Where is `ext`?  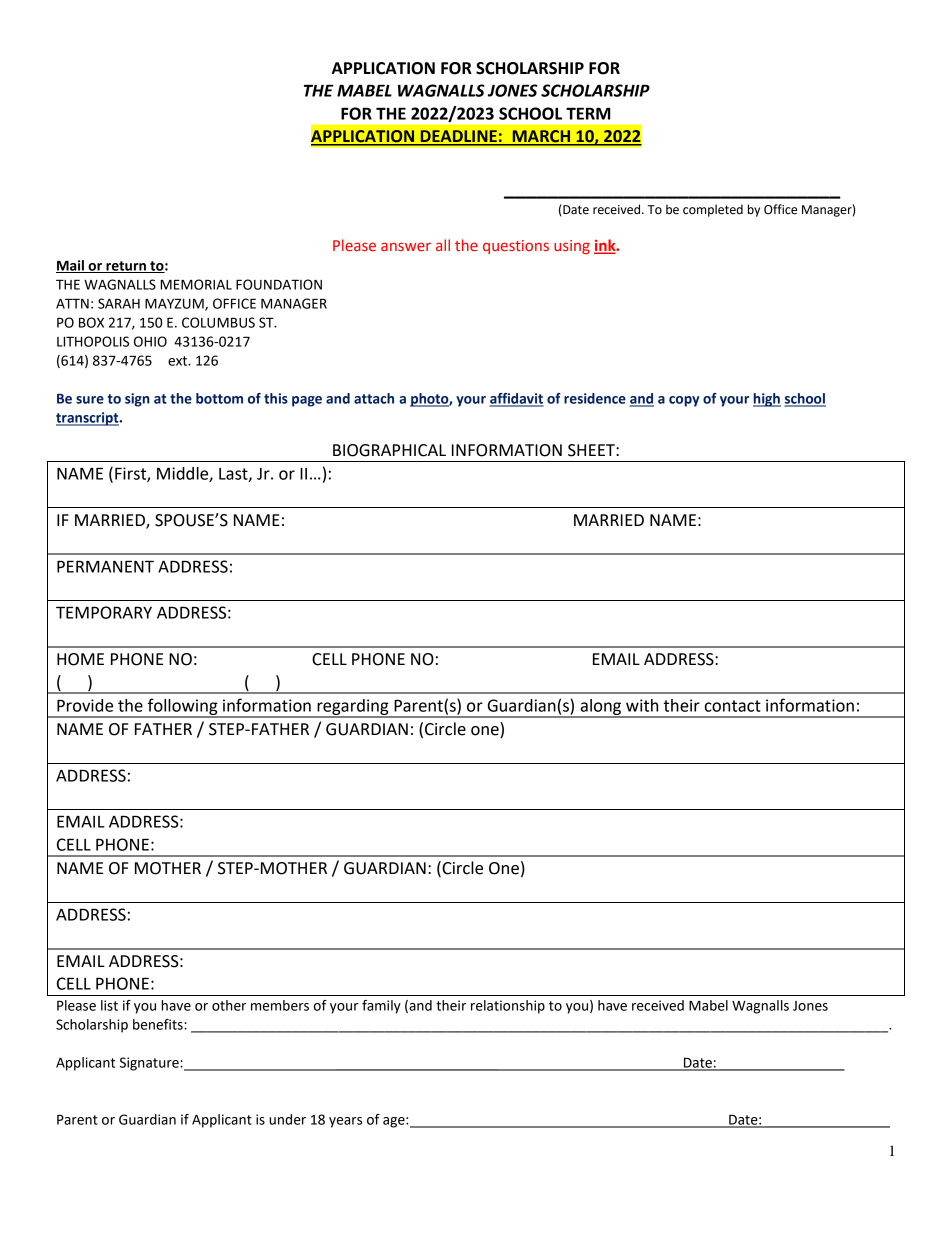
ext is located at coordinates (179, 361).
